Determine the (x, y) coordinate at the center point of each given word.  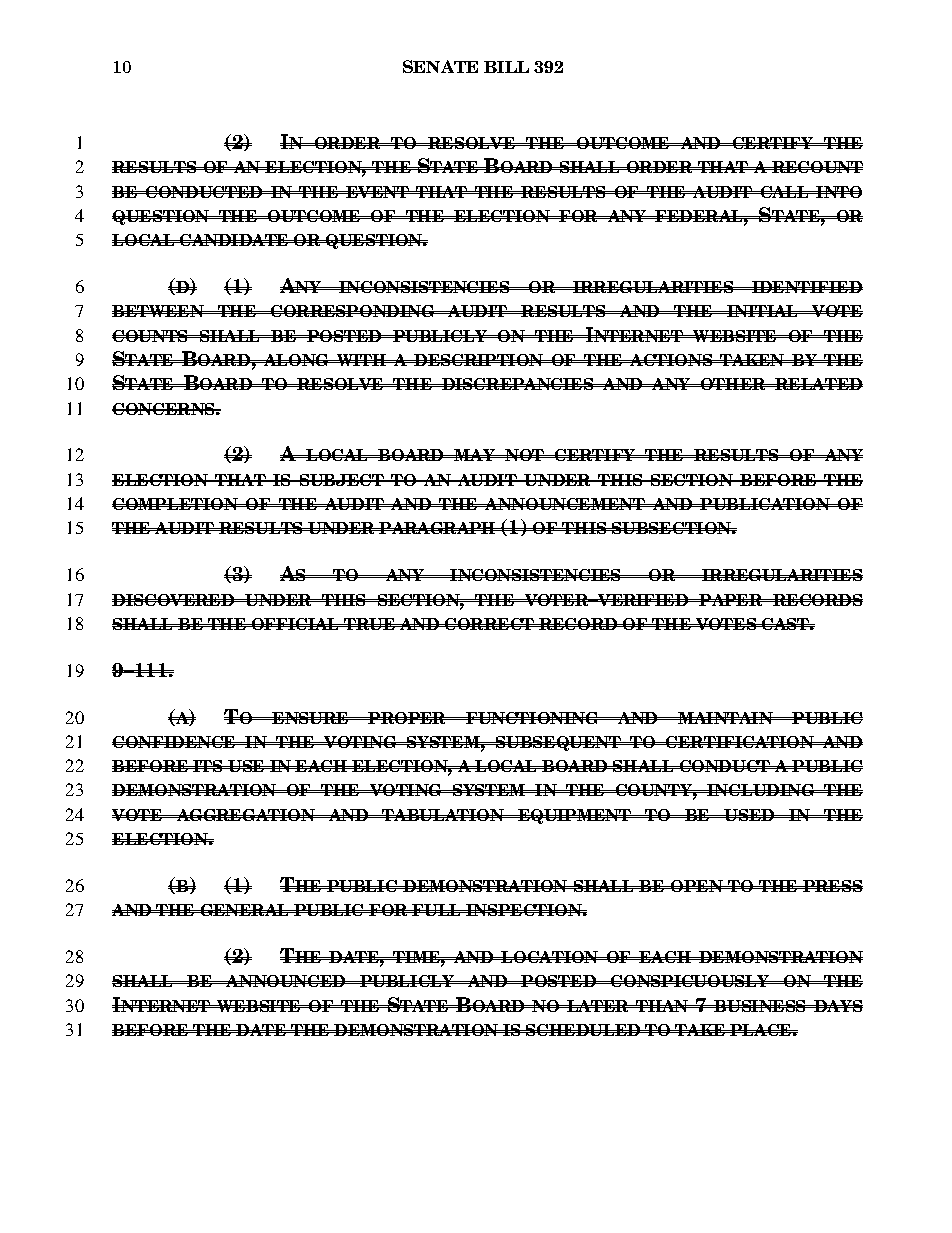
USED (749, 815)
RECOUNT (816, 167)
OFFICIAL (295, 624)
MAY (474, 455)
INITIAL (762, 311)
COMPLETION (176, 504)
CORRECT (489, 624)
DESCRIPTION (479, 360)
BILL (506, 67)
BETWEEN (159, 311)
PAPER (731, 600)
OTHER (733, 384)
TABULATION (443, 815)
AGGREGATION (245, 815)
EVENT (377, 192)
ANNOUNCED (286, 981)
